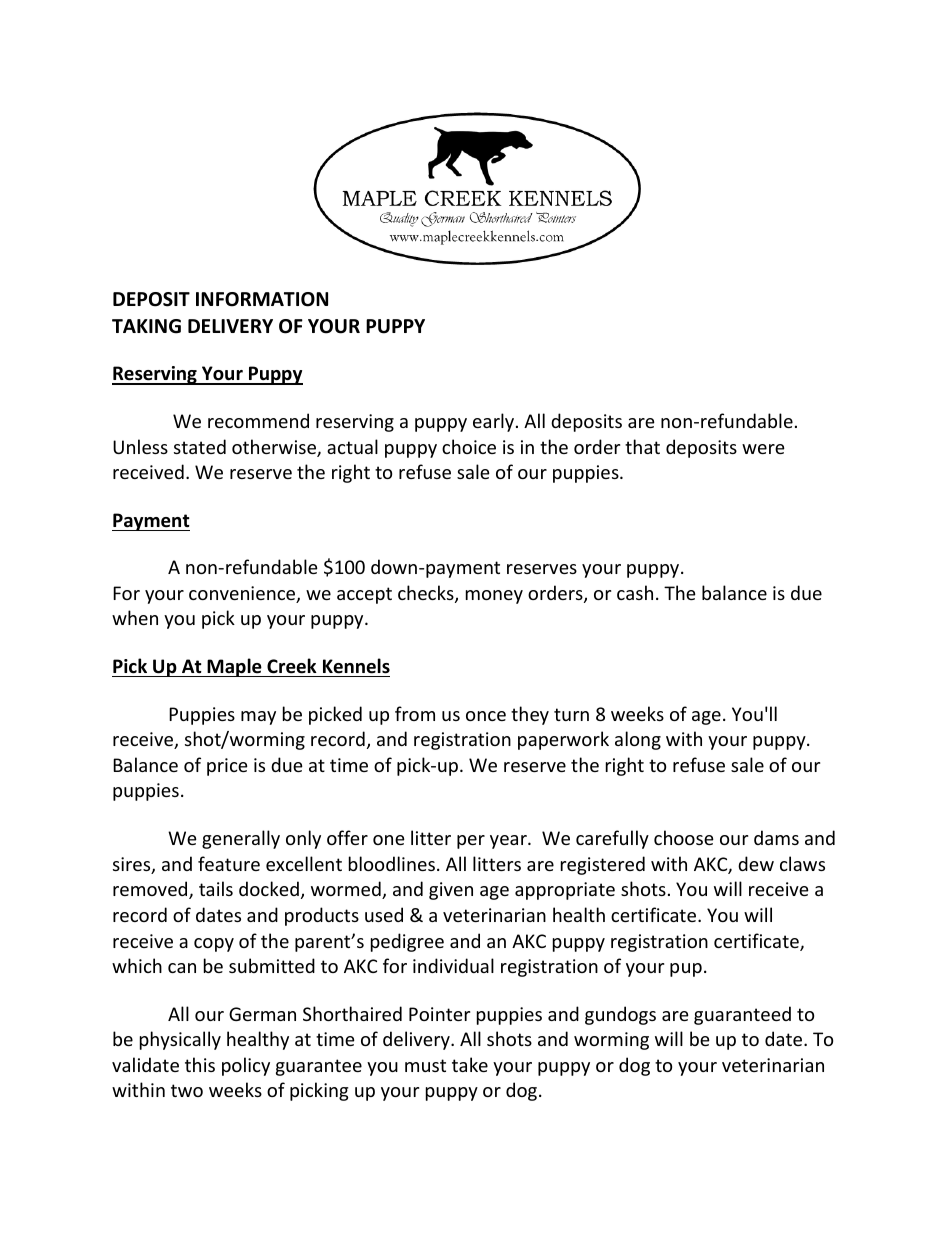 This screenshot has height=1233, width=952. I want to click on this, so click(200, 1064).
